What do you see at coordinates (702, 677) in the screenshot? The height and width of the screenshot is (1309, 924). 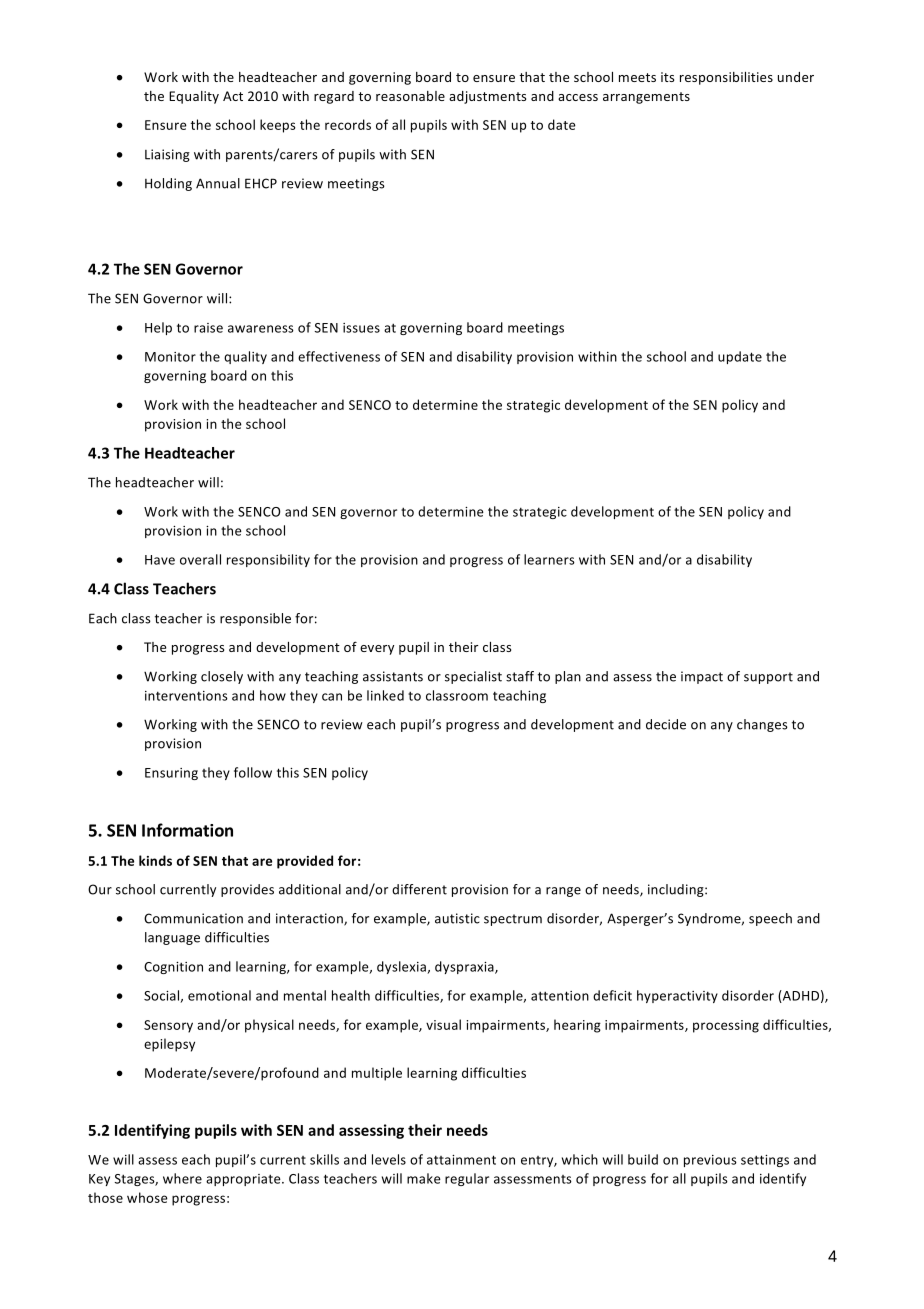 I see `impact` at bounding box center [702, 677].
